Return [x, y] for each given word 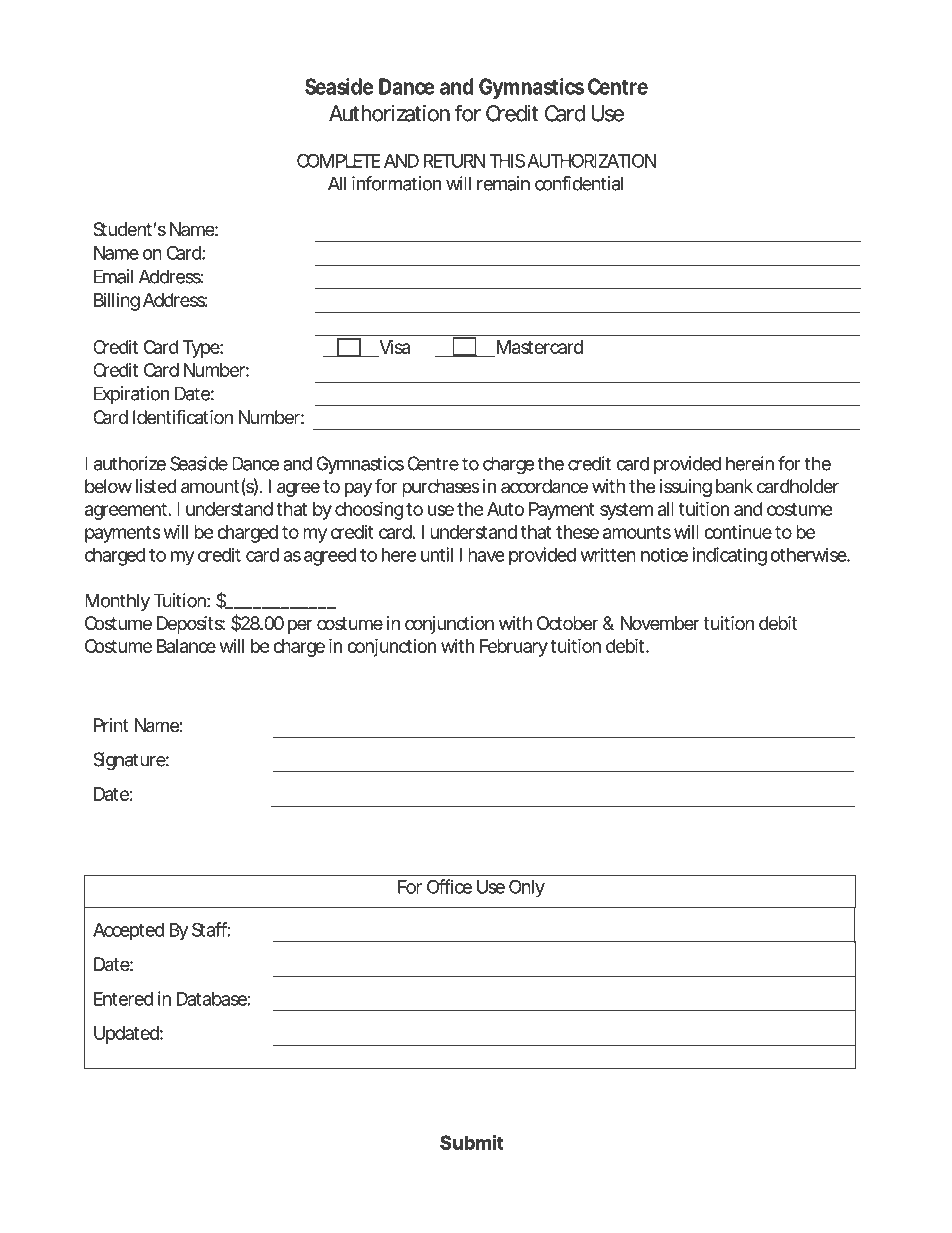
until [437, 554]
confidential [579, 183]
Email [113, 276]
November [660, 623]
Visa [394, 347]
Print [111, 725]
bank [734, 486]
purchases [441, 488]
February [514, 648]
